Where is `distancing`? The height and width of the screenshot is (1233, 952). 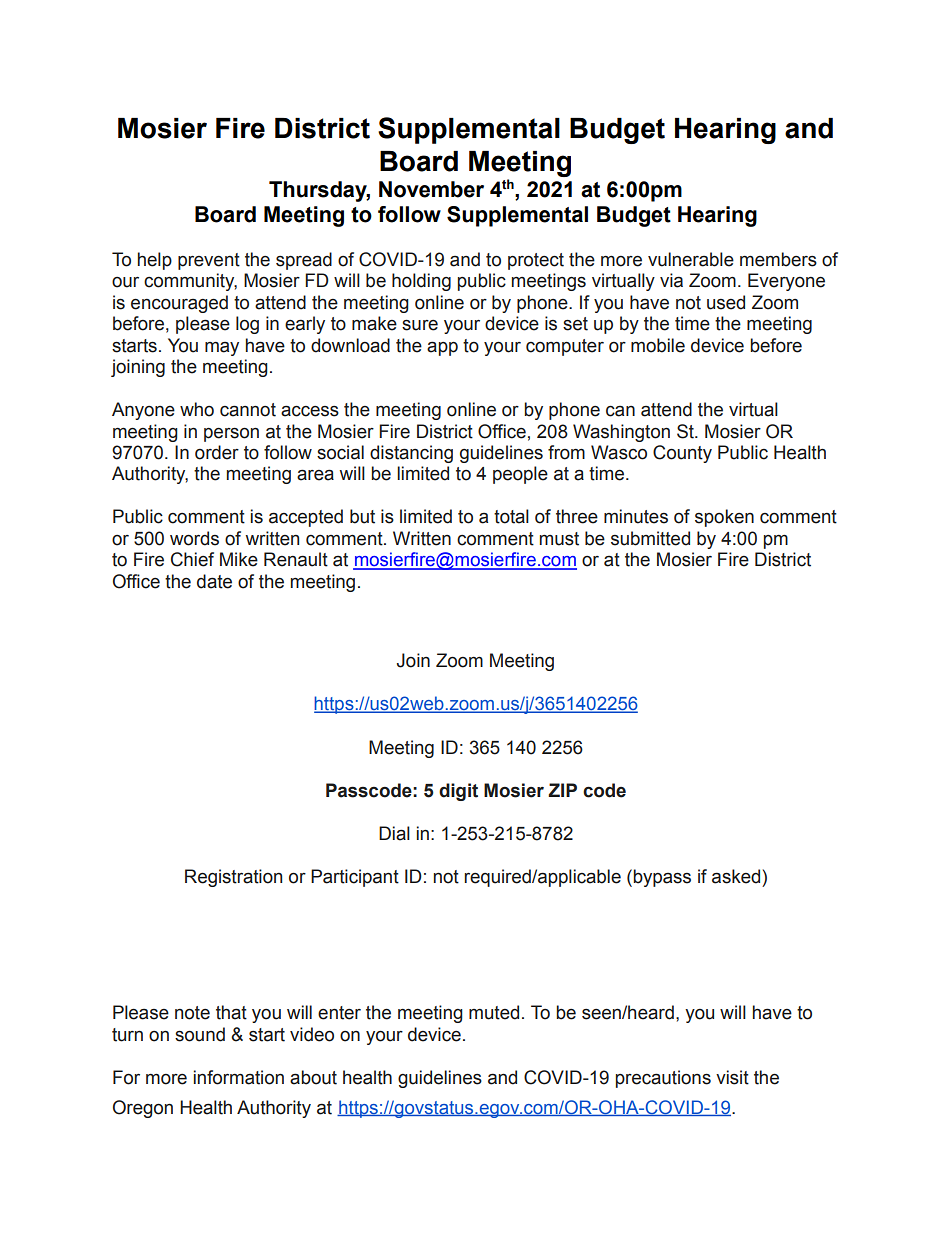
distancing is located at coordinates (411, 454).
